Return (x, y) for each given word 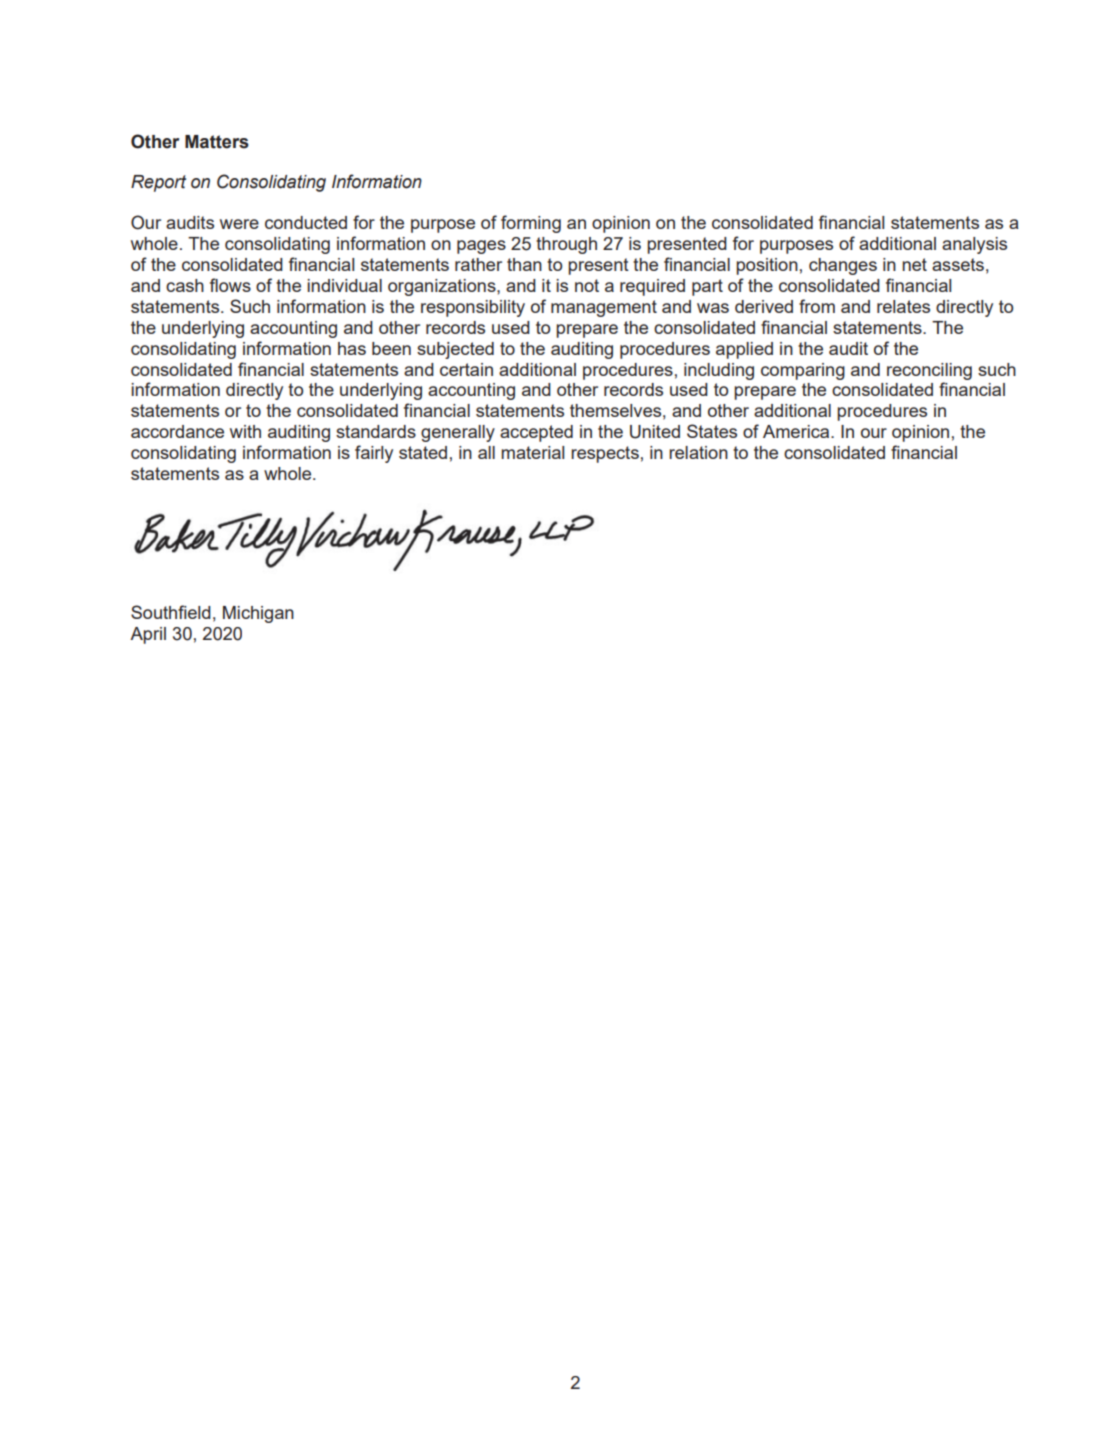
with (245, 431)
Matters (217, 142)
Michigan (258, 614)
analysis (974, 245)
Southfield (171, 612)
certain (466, 369)
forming (531, 224)
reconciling (929, 371)
